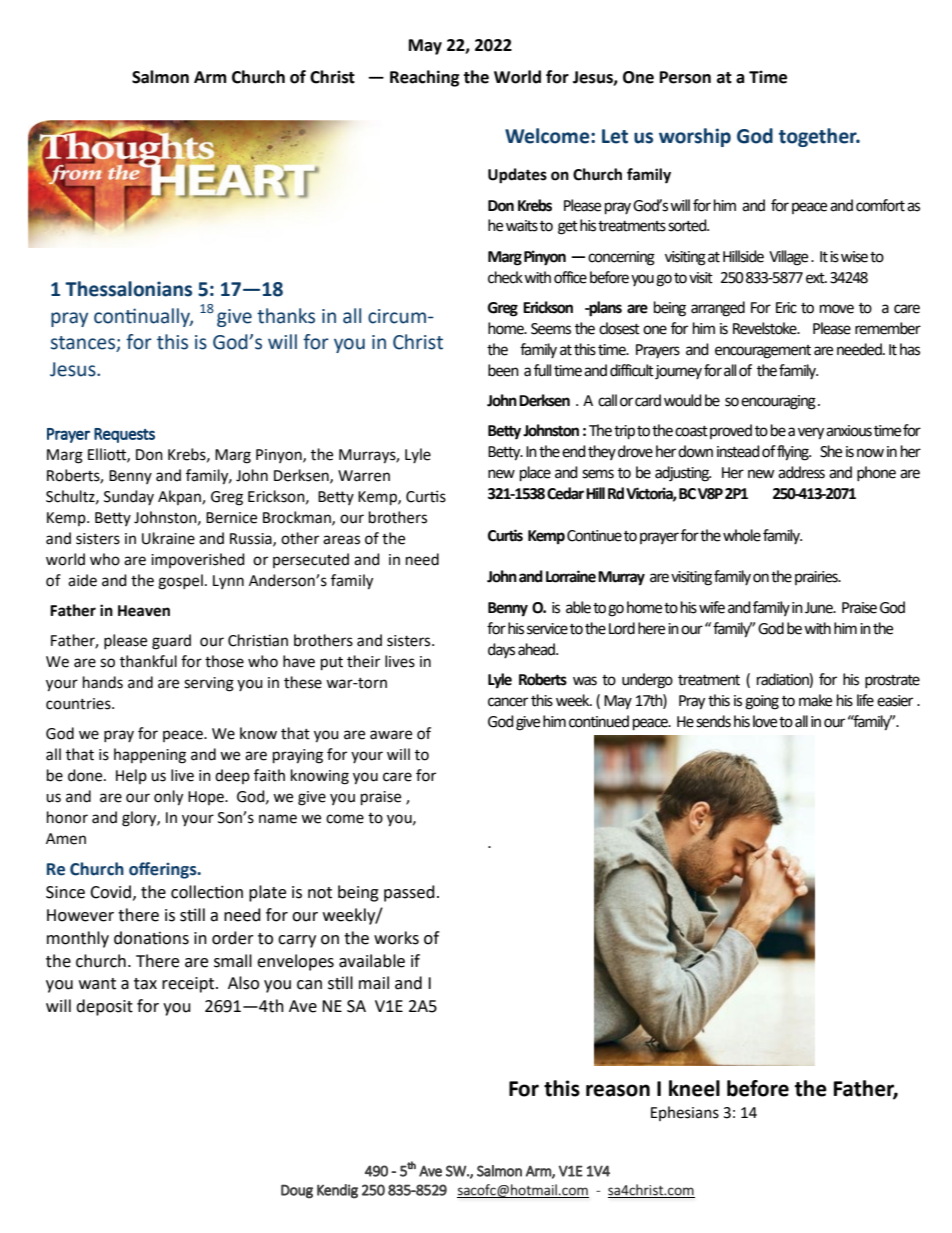  I want to click on aware, so click(391, 735).
